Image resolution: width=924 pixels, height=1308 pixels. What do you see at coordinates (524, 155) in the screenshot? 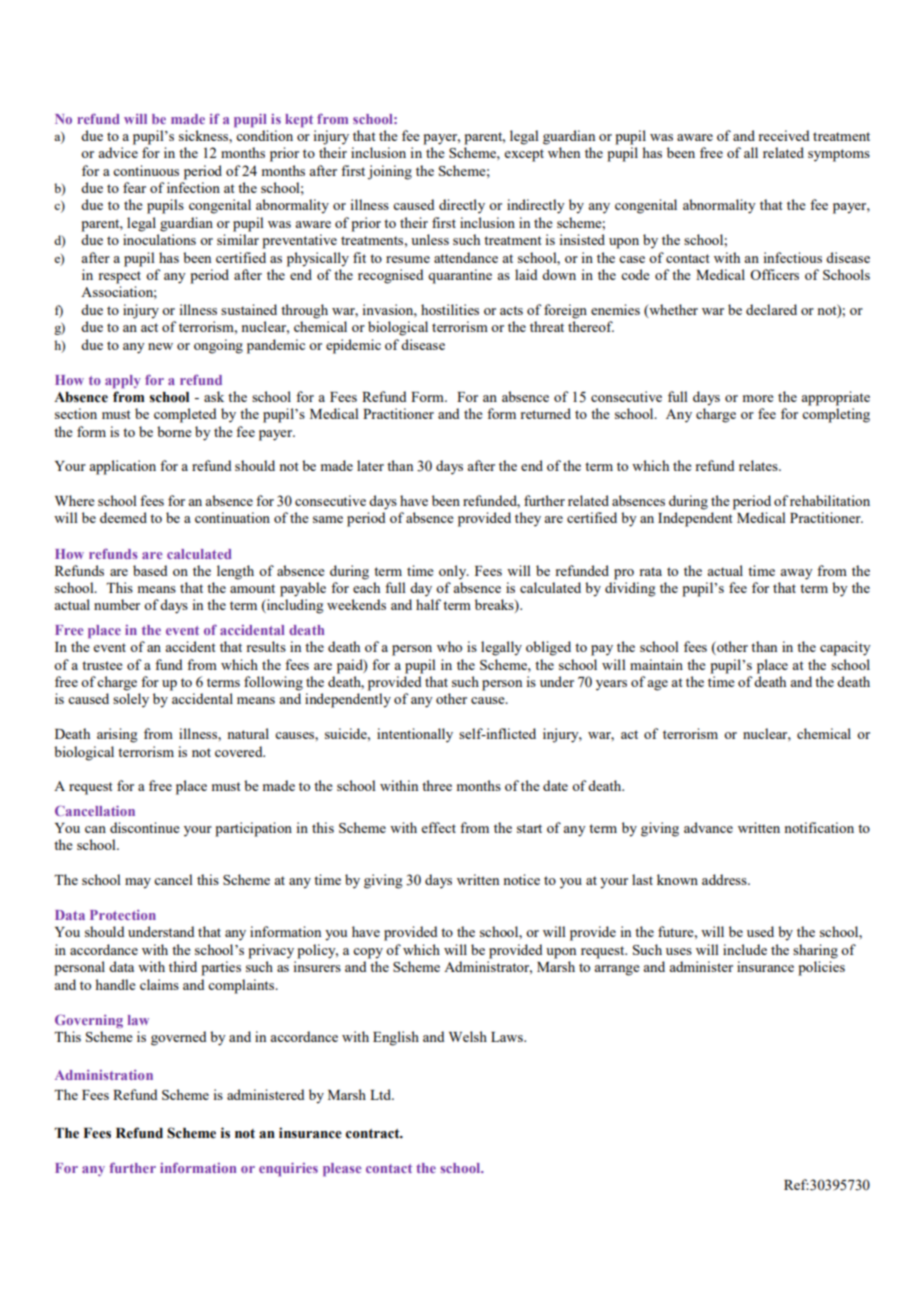
I see `except` at bounding box center [524, 155].
